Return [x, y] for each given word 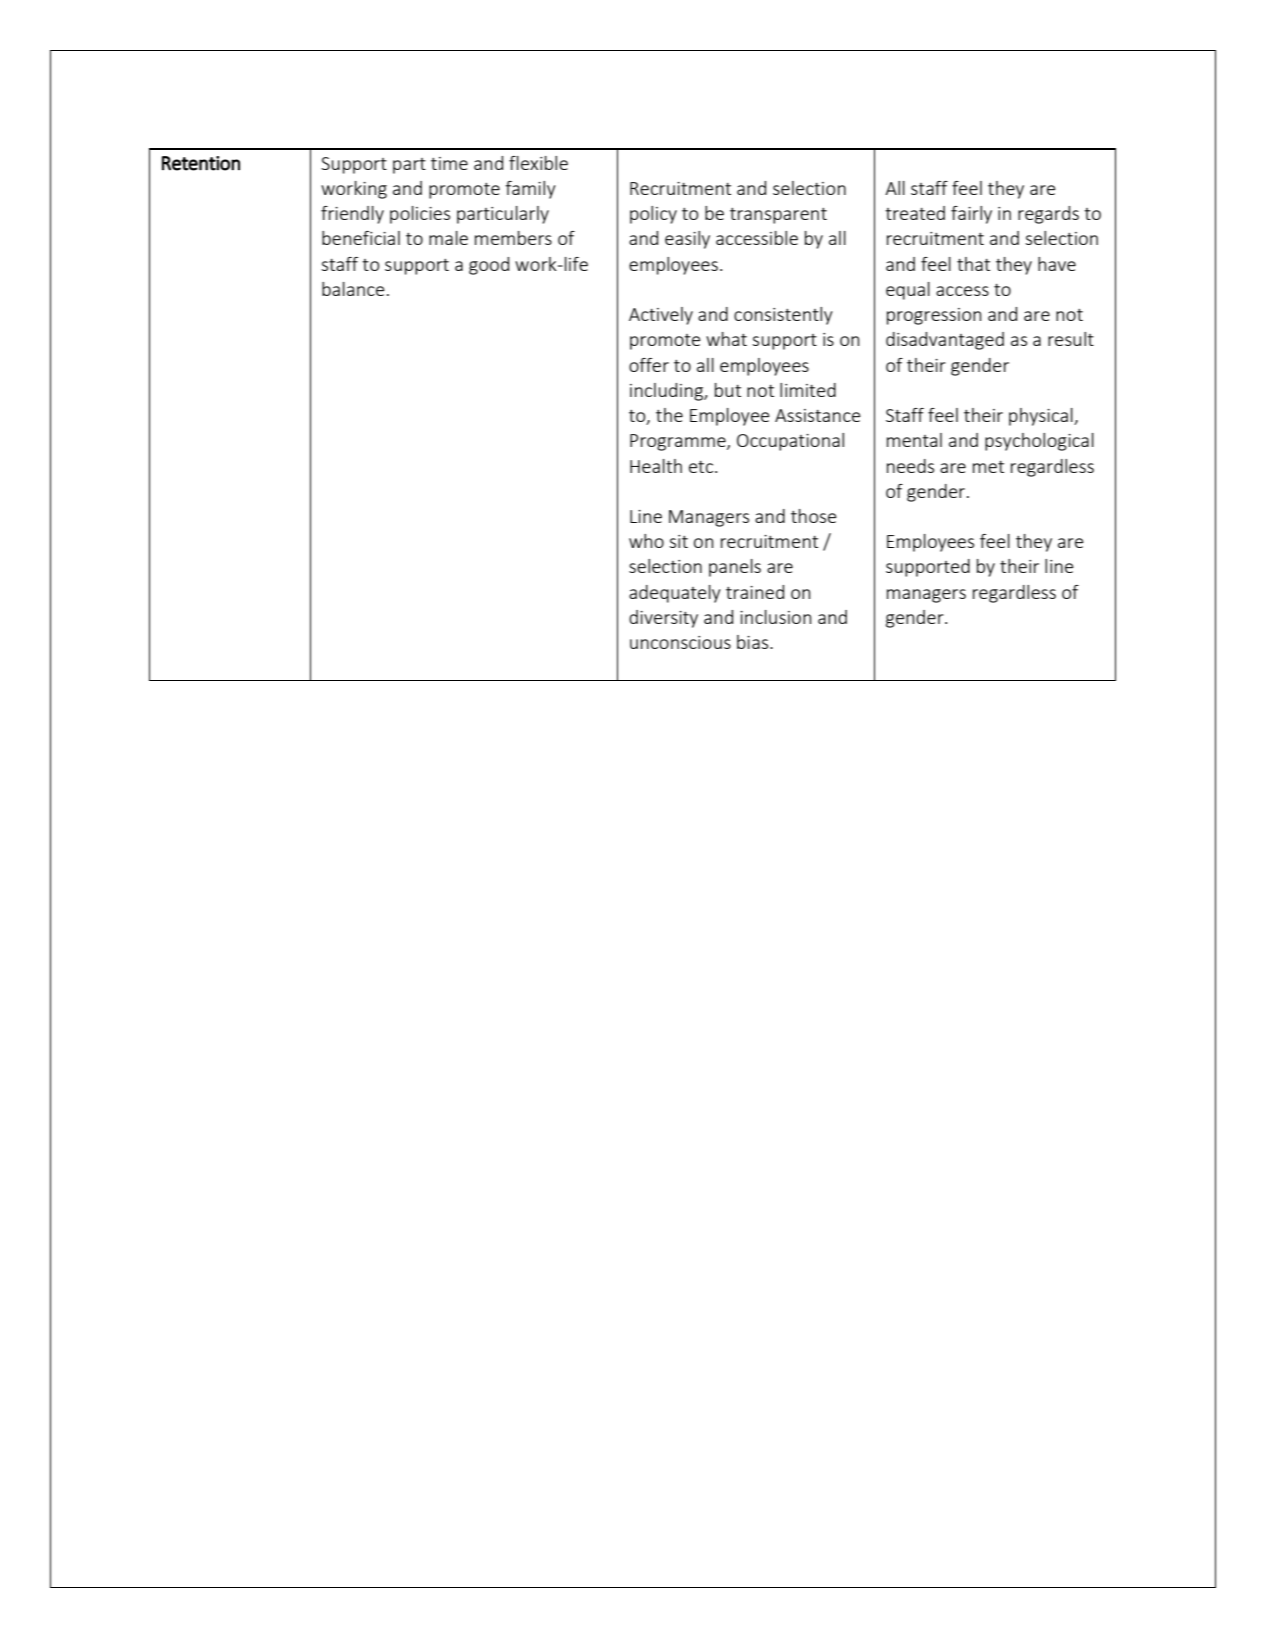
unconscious [680, 642]
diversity [663, 619]
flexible [538, 163]
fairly [971, 215]
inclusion [775, 617]
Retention [201, 163]
